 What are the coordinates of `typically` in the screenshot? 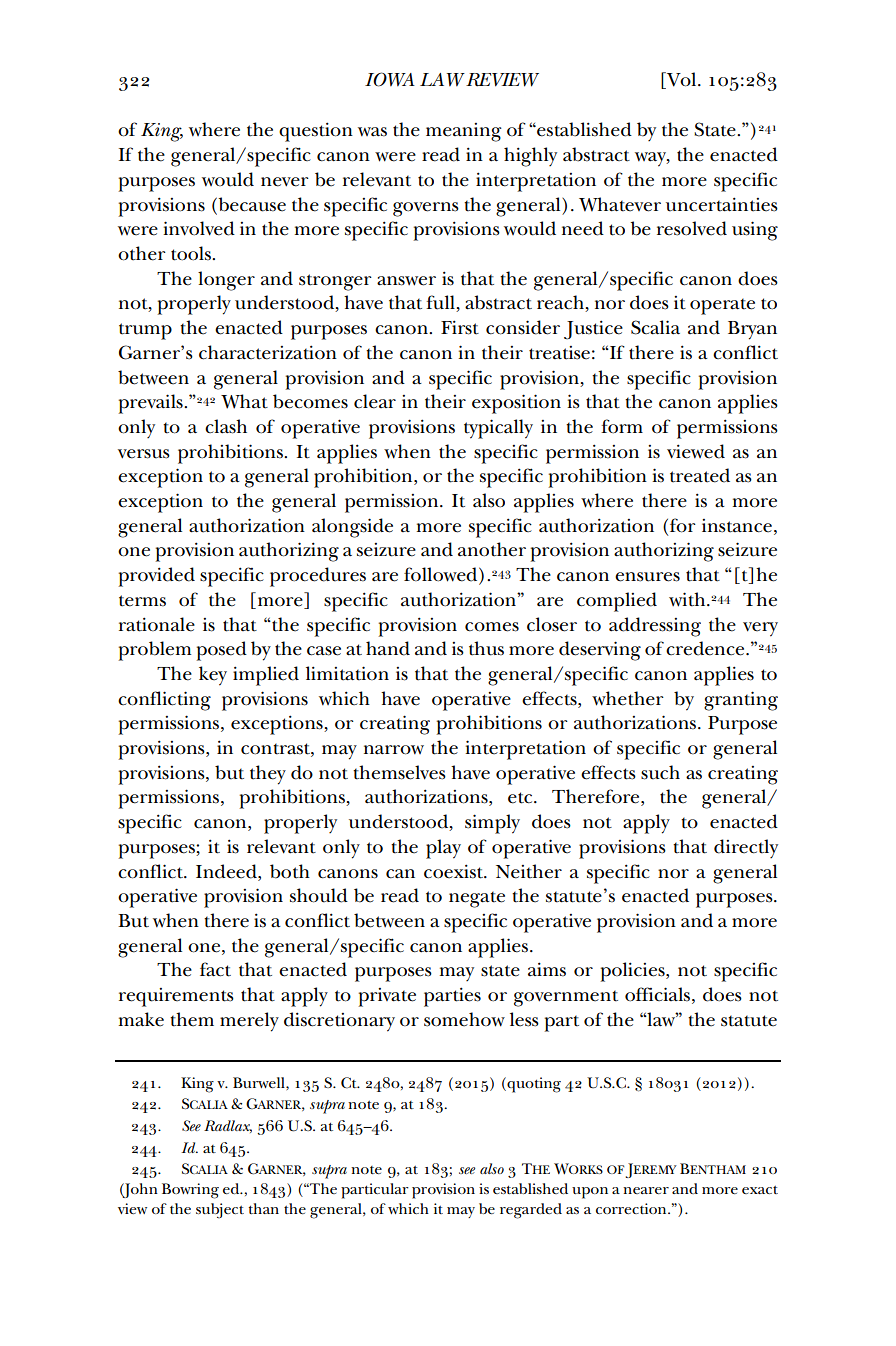 It's located at (498, 429).
